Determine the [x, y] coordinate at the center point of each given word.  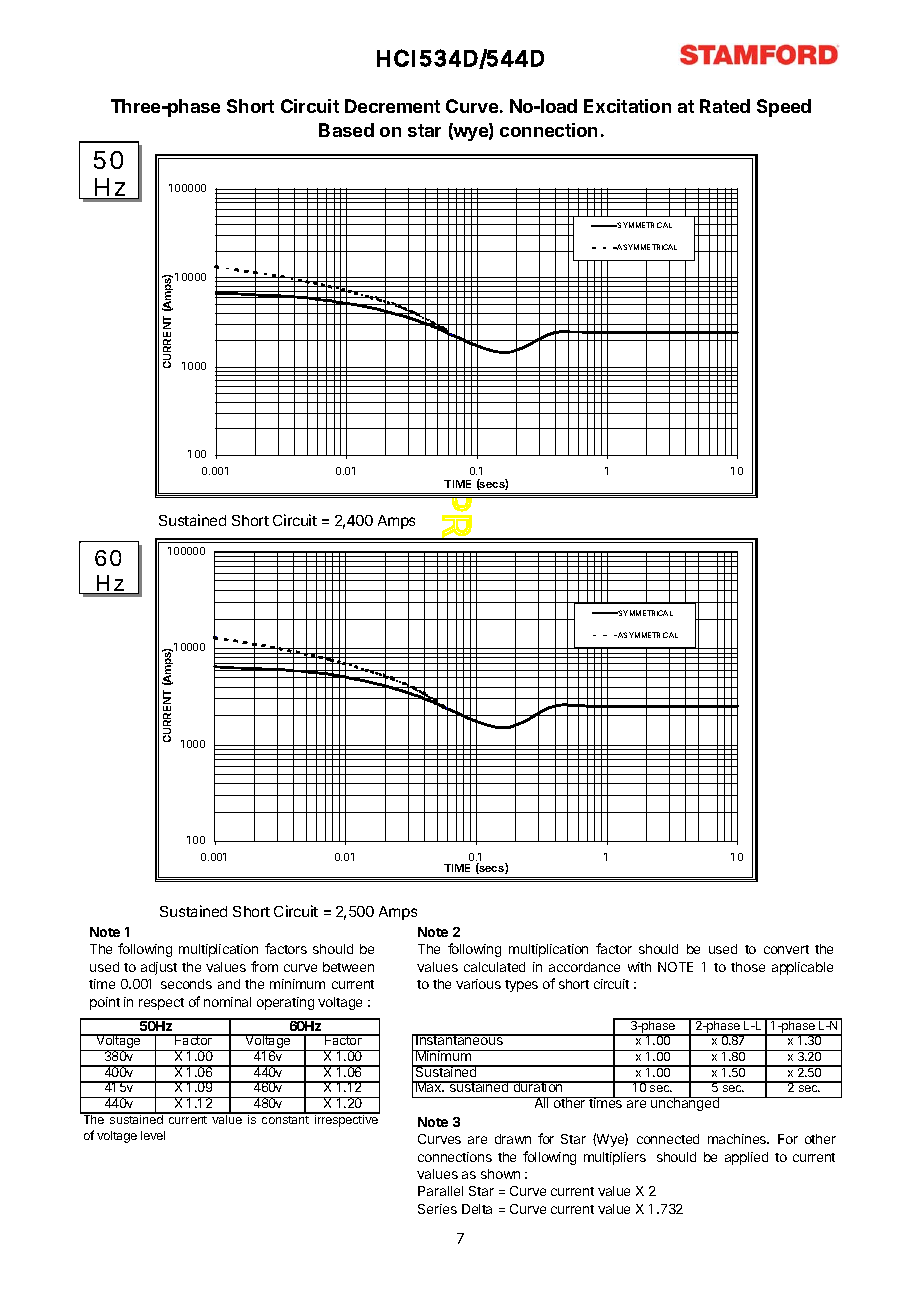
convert [786, 949]
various [478, 984]
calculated [494, 967]
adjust [159, 968]
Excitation [627, 106]
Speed [784, 108]
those [748, 967]
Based [346, 130]
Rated [725, 106]
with [639, 967]
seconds [186, 984]
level [153, 1135]
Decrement [392, 106]
